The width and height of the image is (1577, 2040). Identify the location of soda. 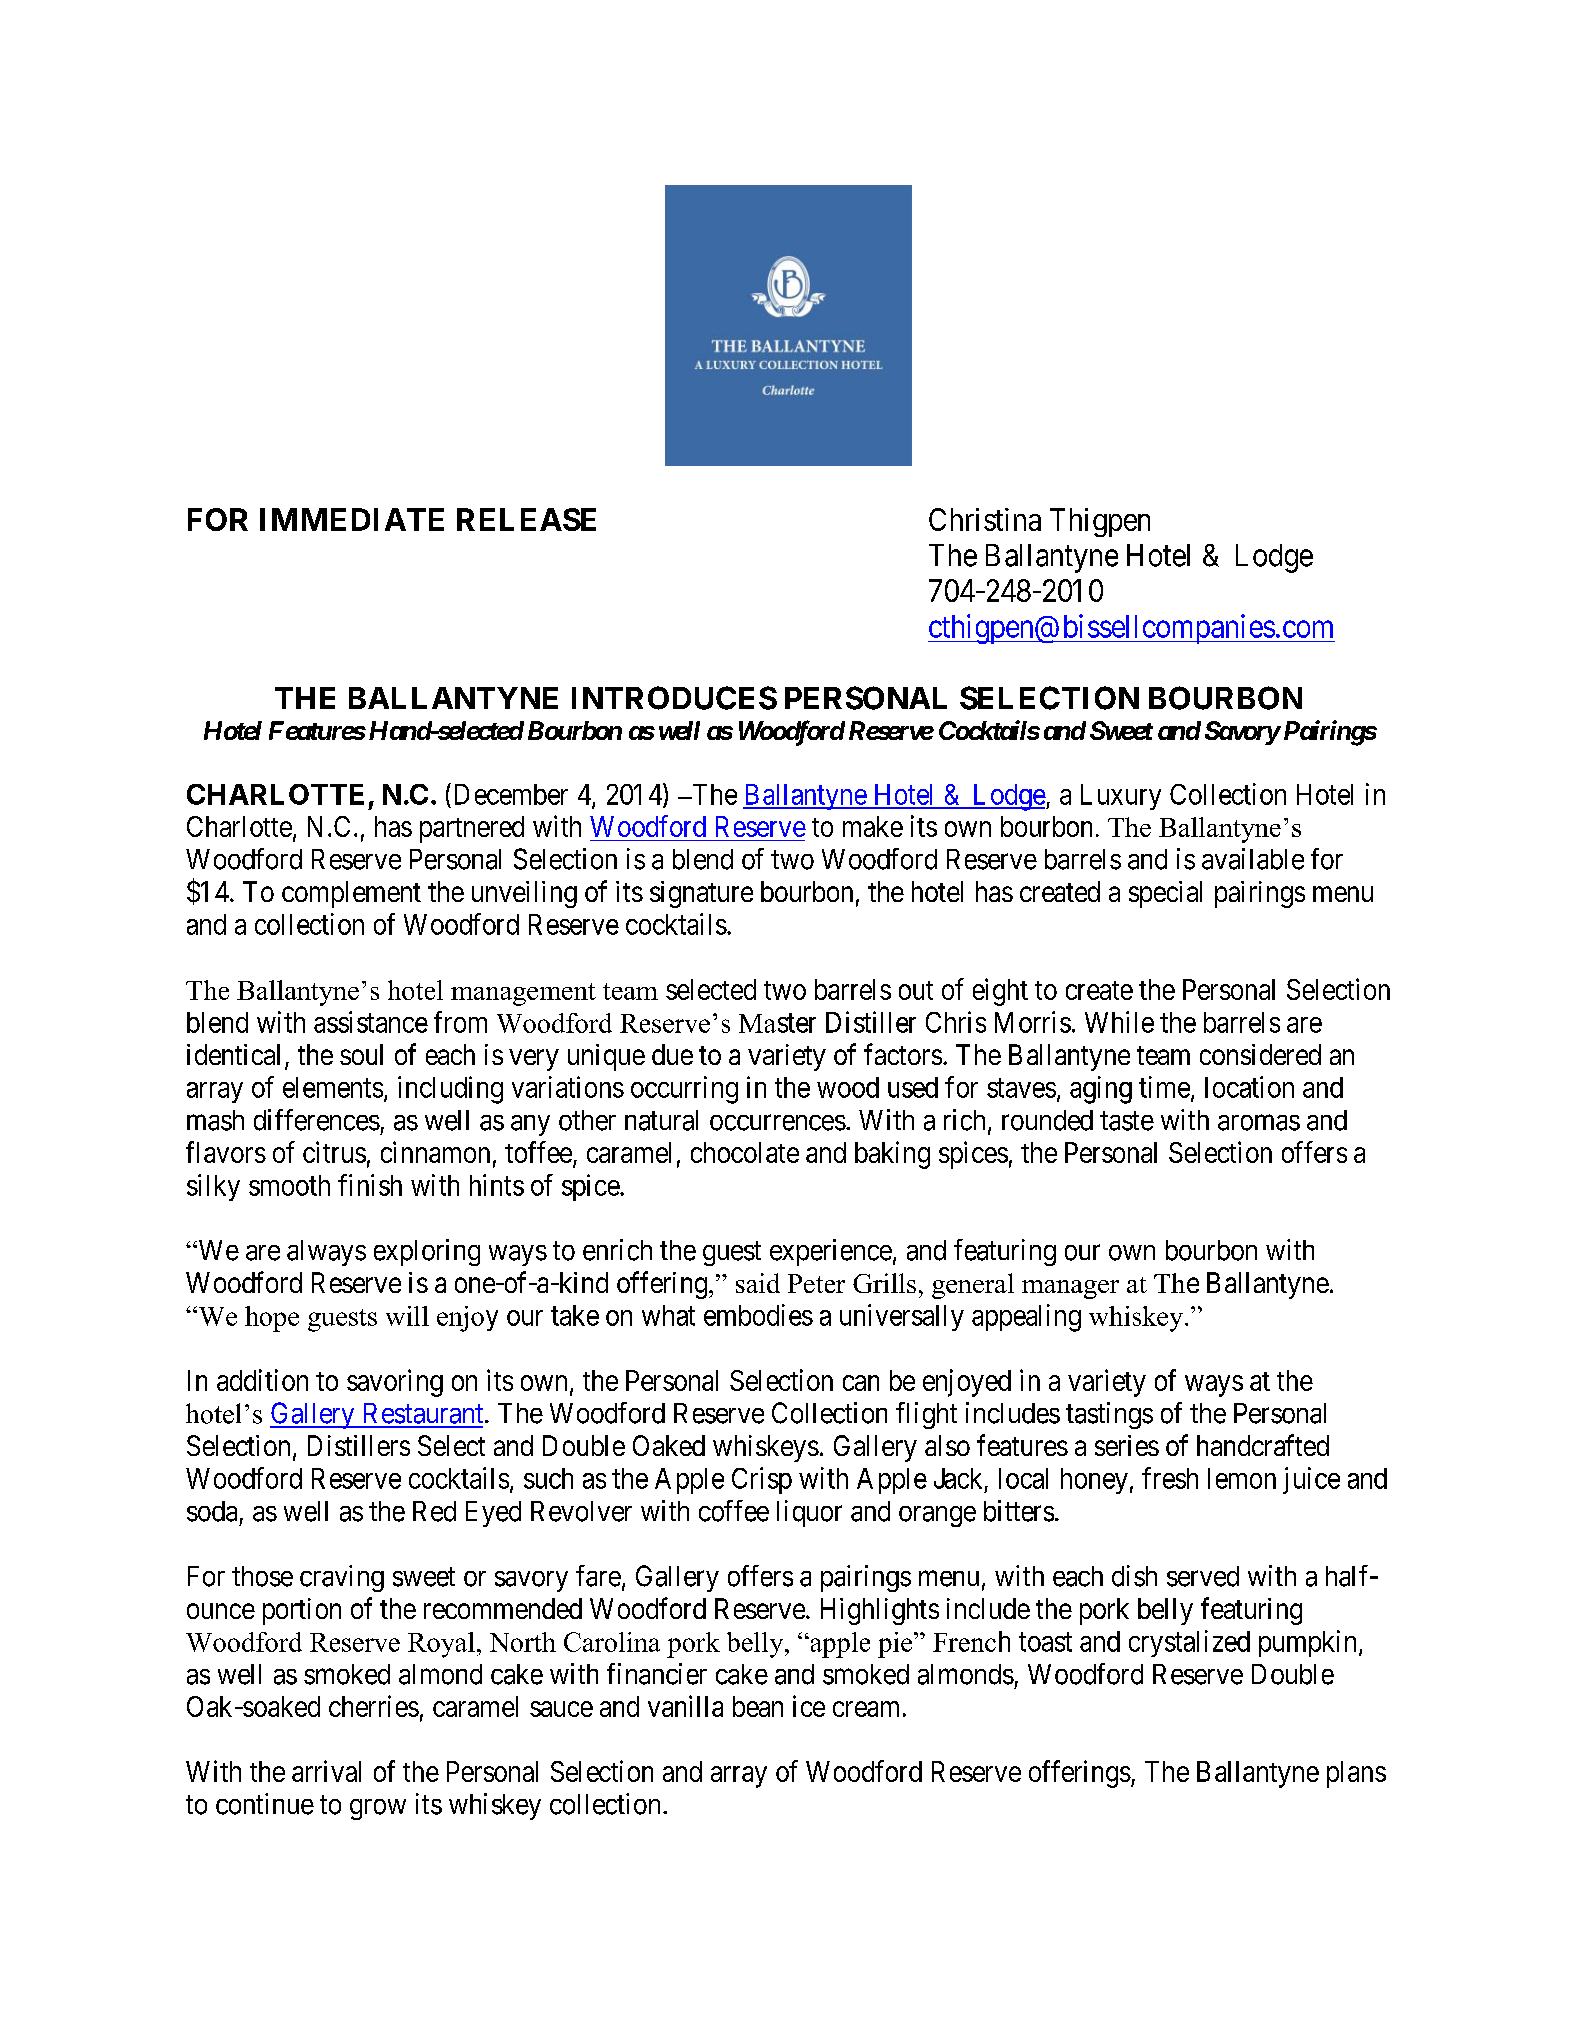
(212, 1511).
